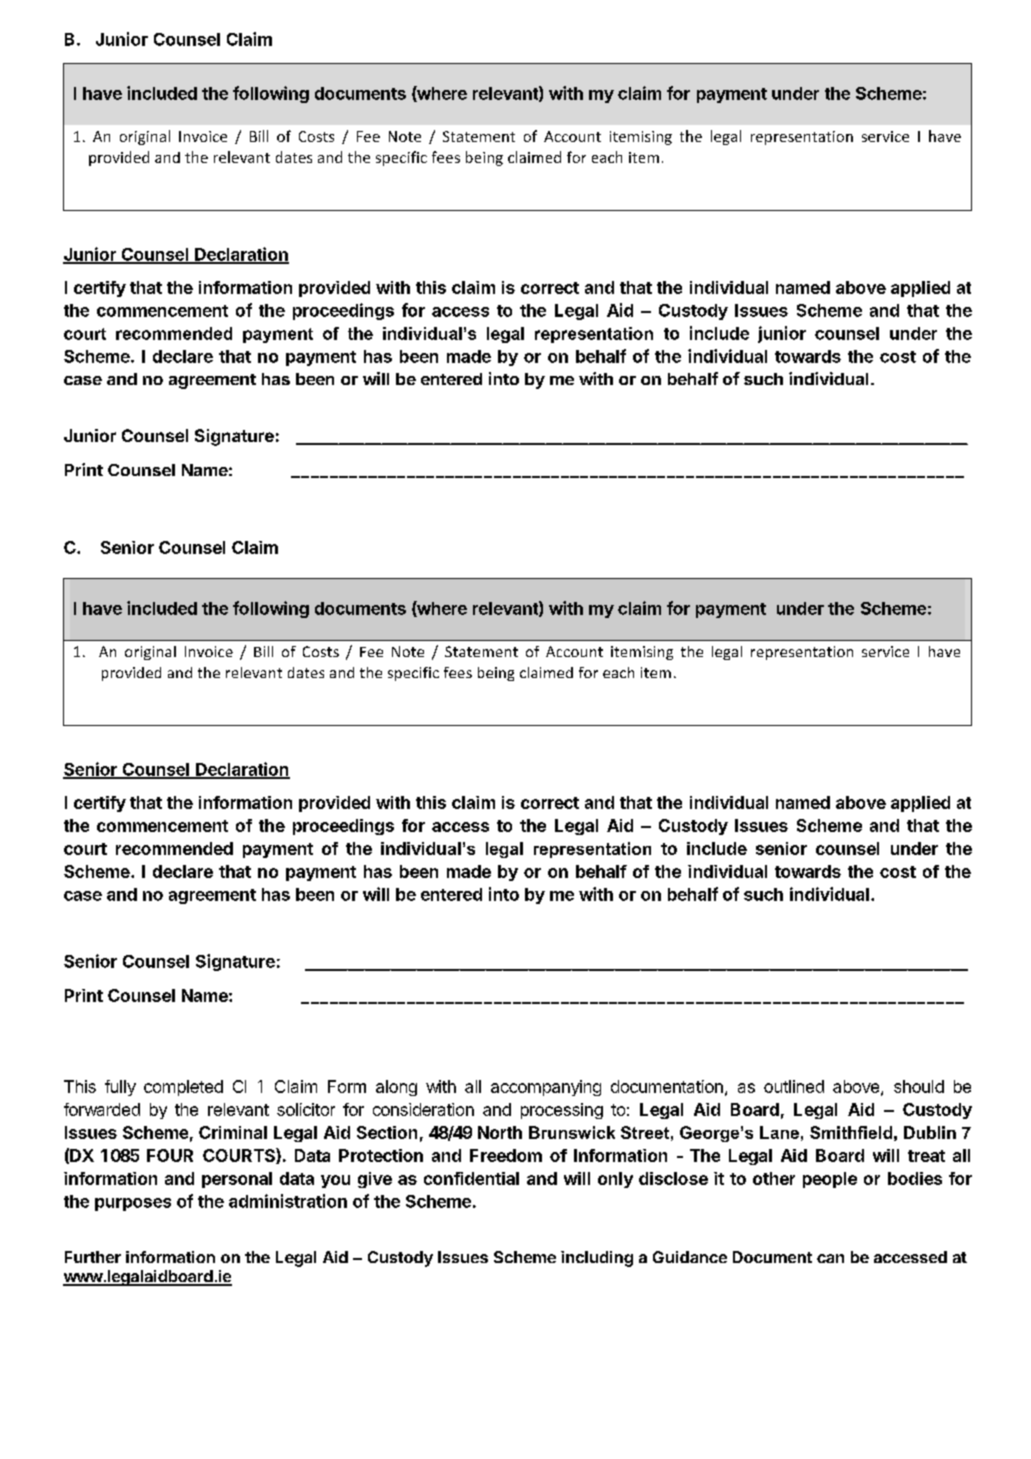  What do you see at coordinates (183, 1088) in the document?
I see `completed` at bounding box center [183, 1088].
